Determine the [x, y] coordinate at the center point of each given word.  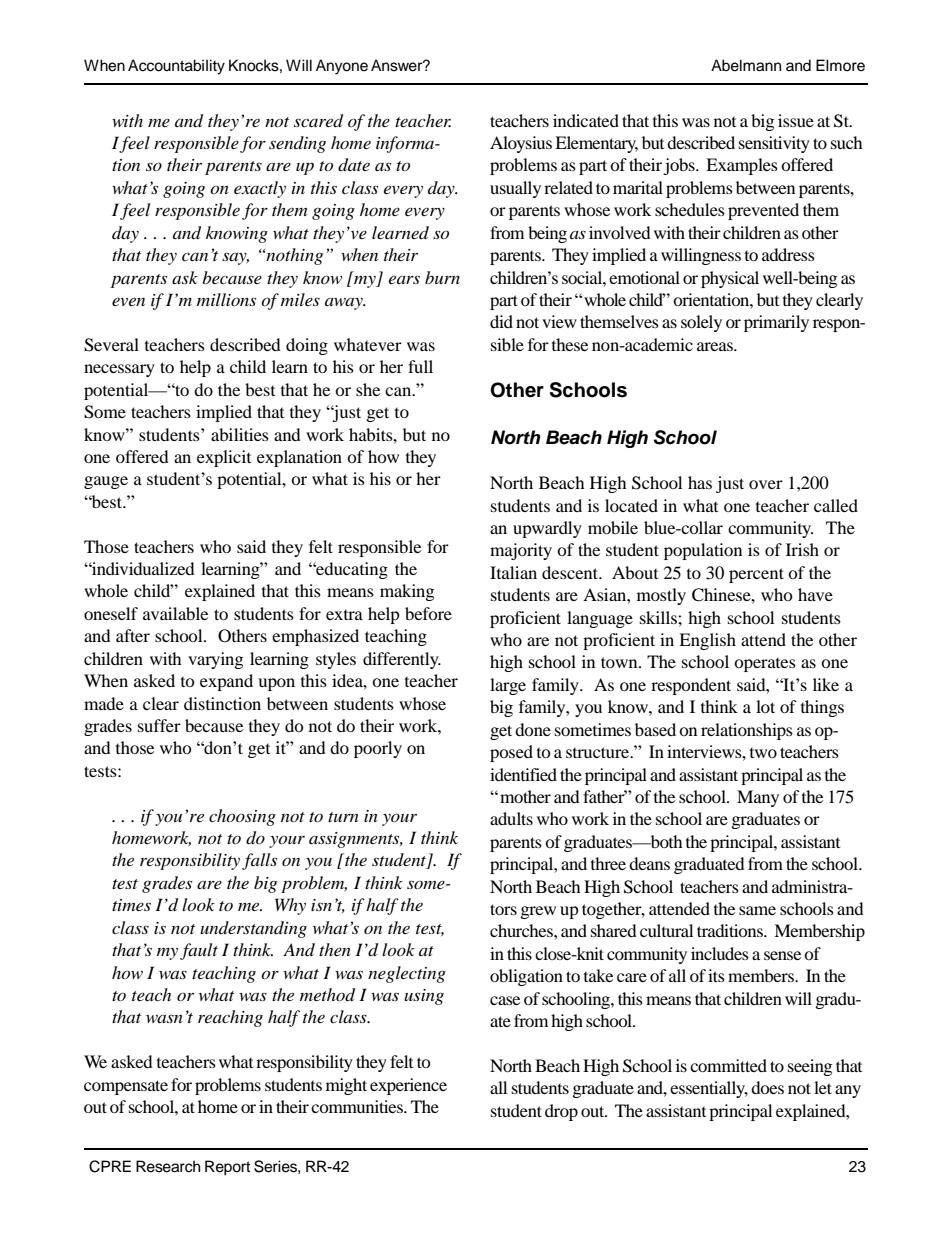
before [428, 613]
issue [796, 120]
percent [756, 575]
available [175, 613]
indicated [586, 120]
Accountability [176, 67]
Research [168, 1166]
